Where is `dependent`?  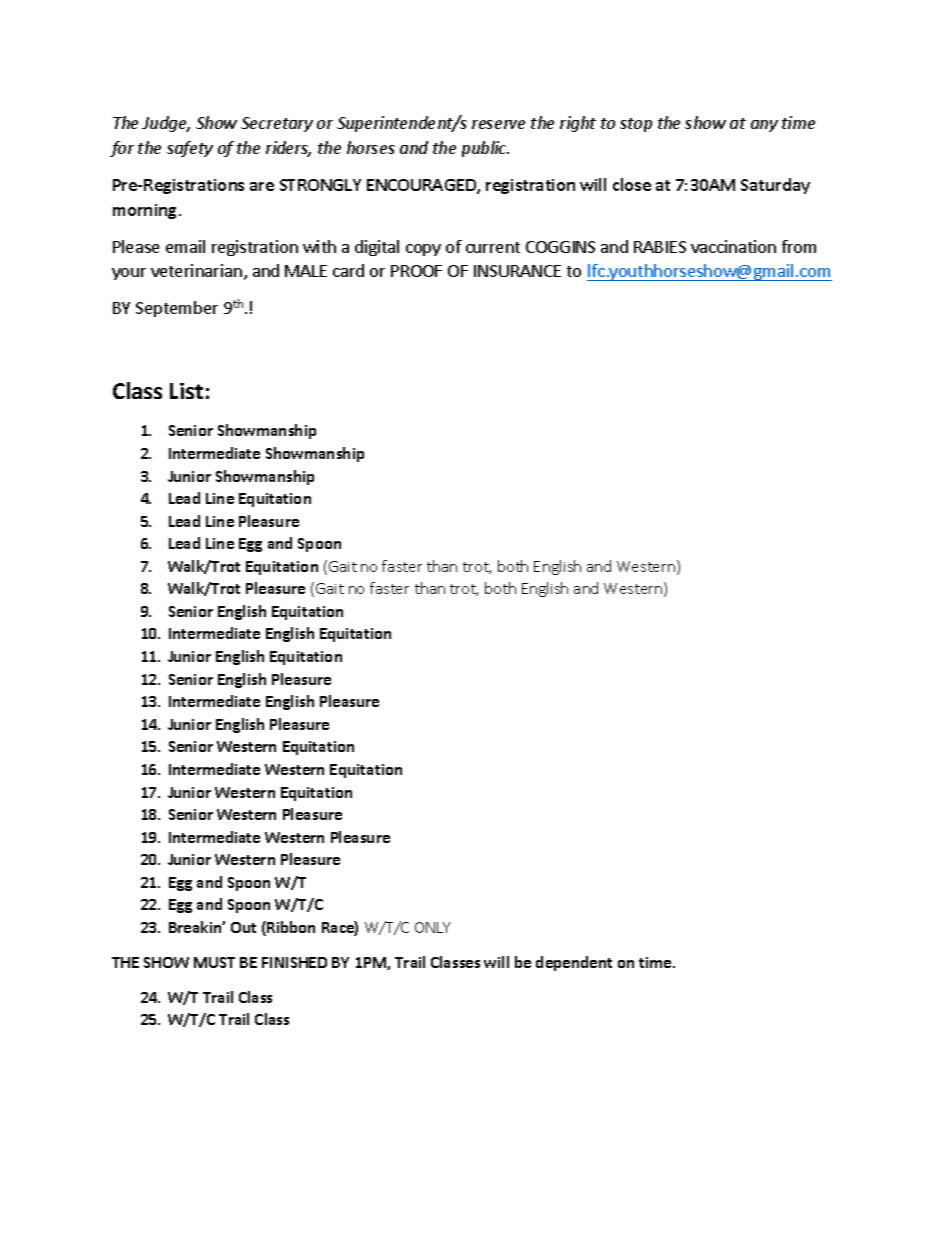
dependent is located at coordinates (574, 963).
